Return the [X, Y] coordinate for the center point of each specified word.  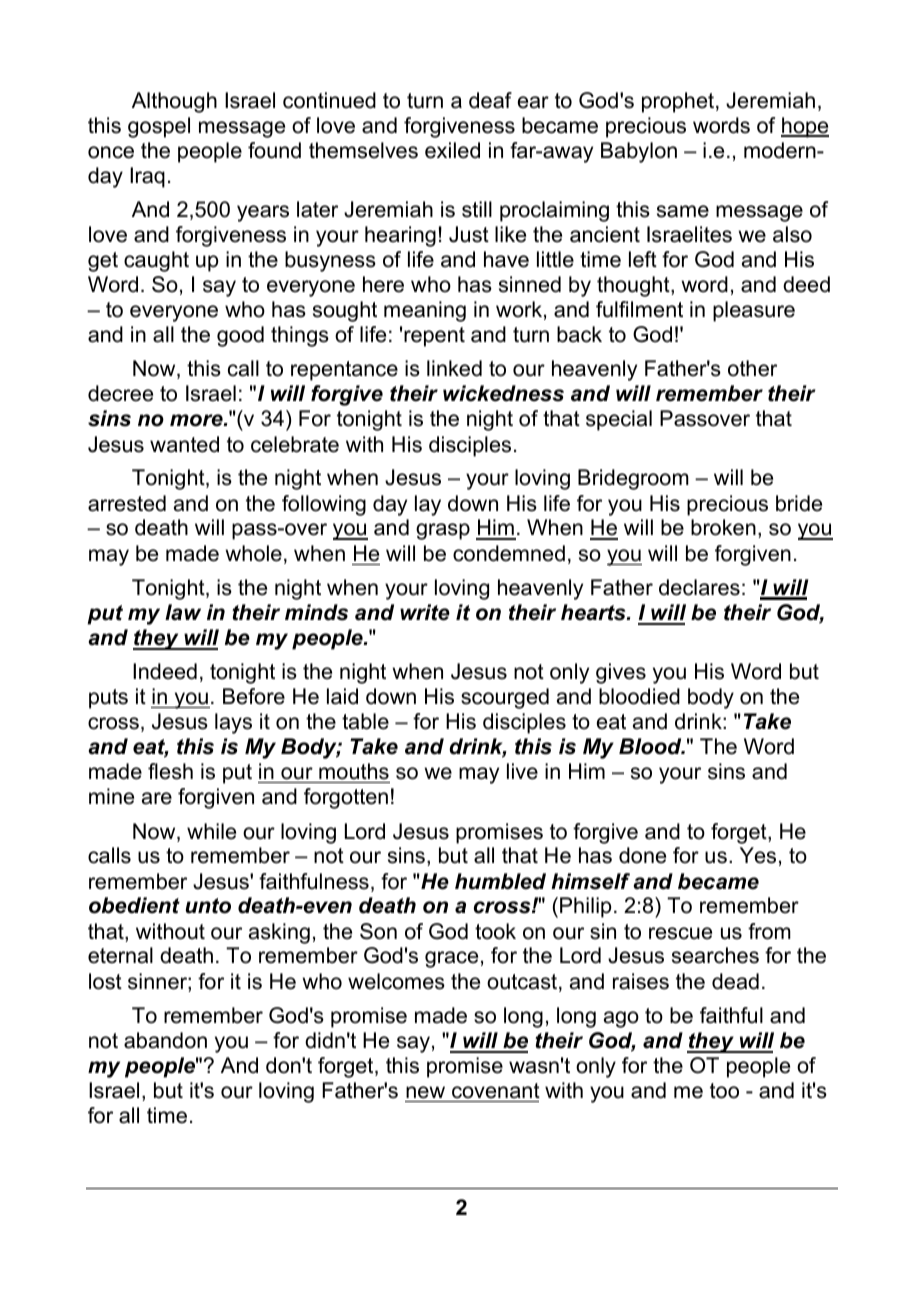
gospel [159, 127]
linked [454, 368]
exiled [452, 150]
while [211, 831]
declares [699, 587]
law [183, 612]
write [425, 612]
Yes [758, 855]
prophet [679, 102]
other [752, 368]
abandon [165, 1040]
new [425, 1092]
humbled [500, 881]
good [240, 336]
